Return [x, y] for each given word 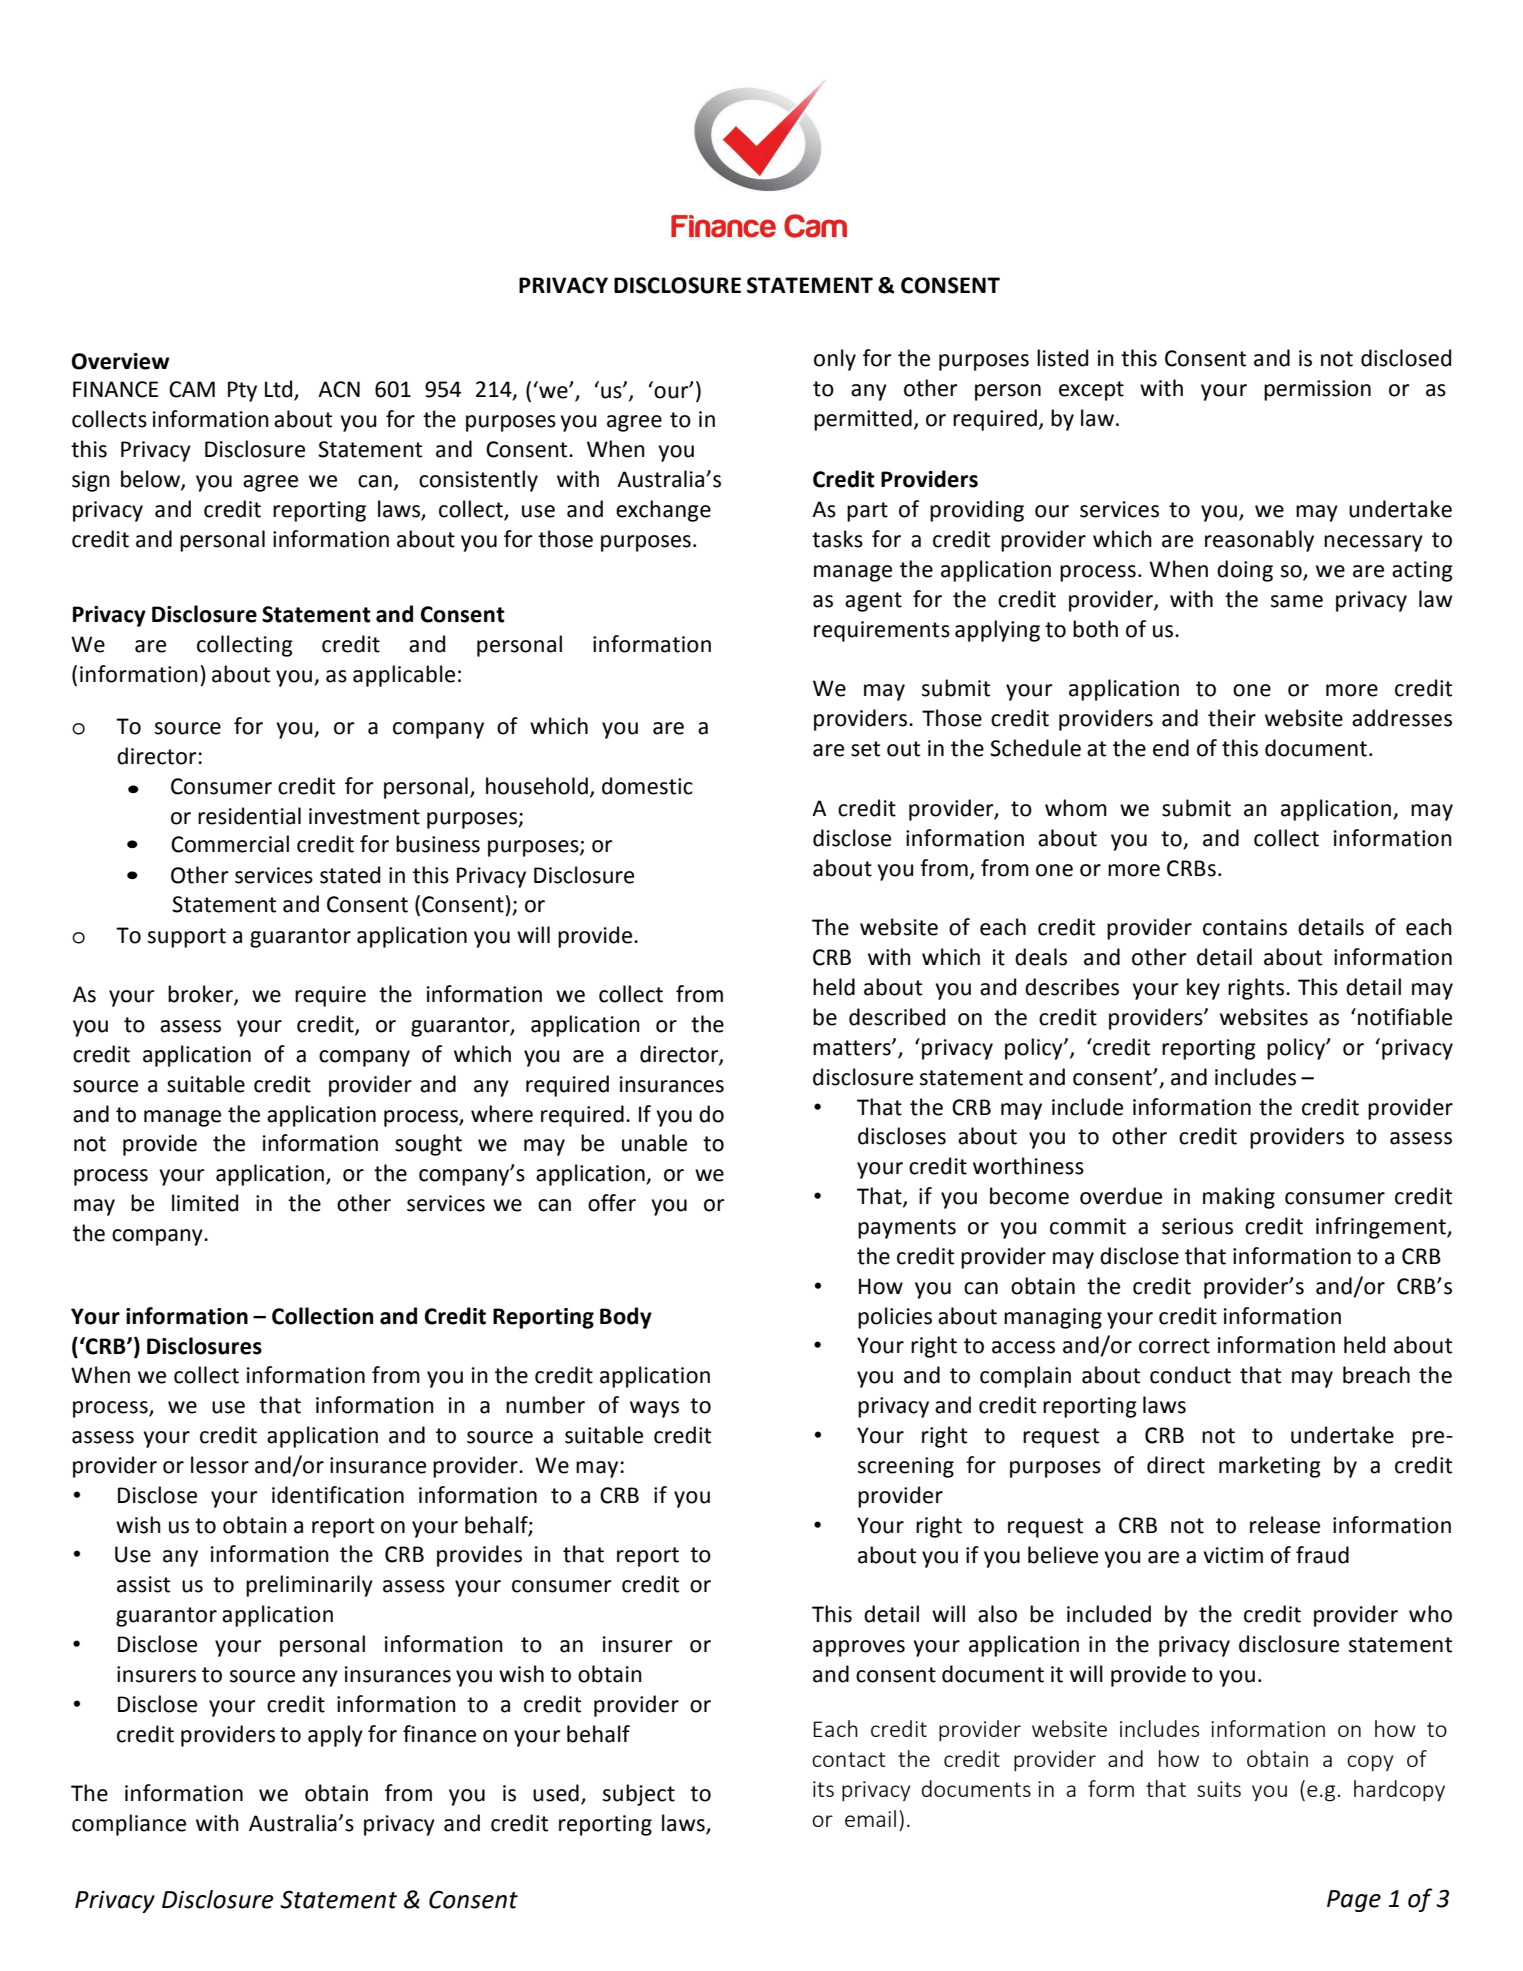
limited [205, 1203]
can [554, 1205]
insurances [672, 1084]
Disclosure [218, 1899]
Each [835, 1728]
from [699, 994]
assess [190, 1026]
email [870, 1818]
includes [1159, 1728]
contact [848, 1759]
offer [612, 1203]
